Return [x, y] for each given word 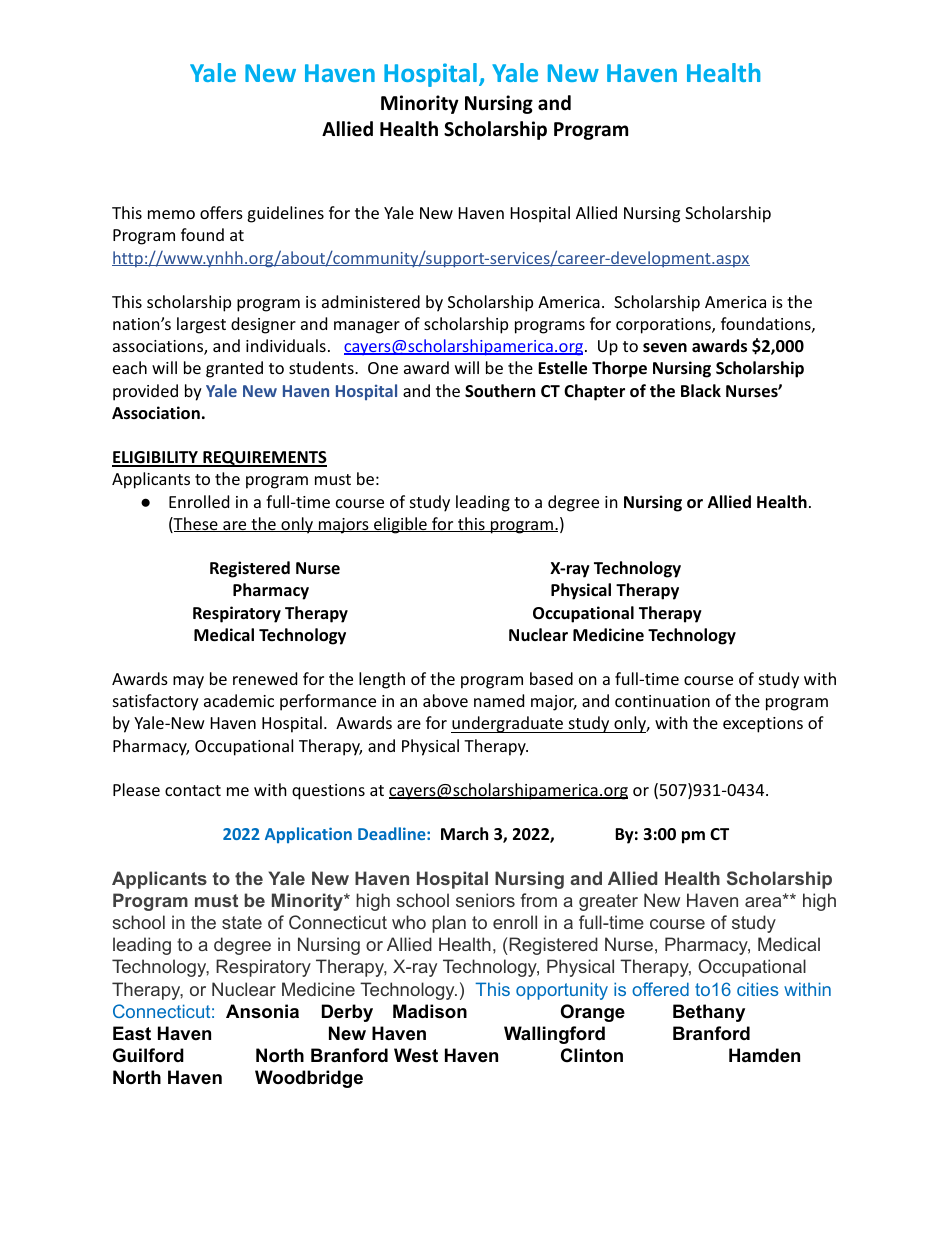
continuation [662, 701]
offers [221, 212]
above [445, 700]
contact [193, 790]
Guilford [148, 1055]
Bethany [709, 1013]
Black [701, 390]
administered [371, 301]
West [416, 1055]
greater [608, 902]
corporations [664, 326]
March [464, 833]
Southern [500, 391]
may [188, 682]
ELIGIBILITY [156, 458]
